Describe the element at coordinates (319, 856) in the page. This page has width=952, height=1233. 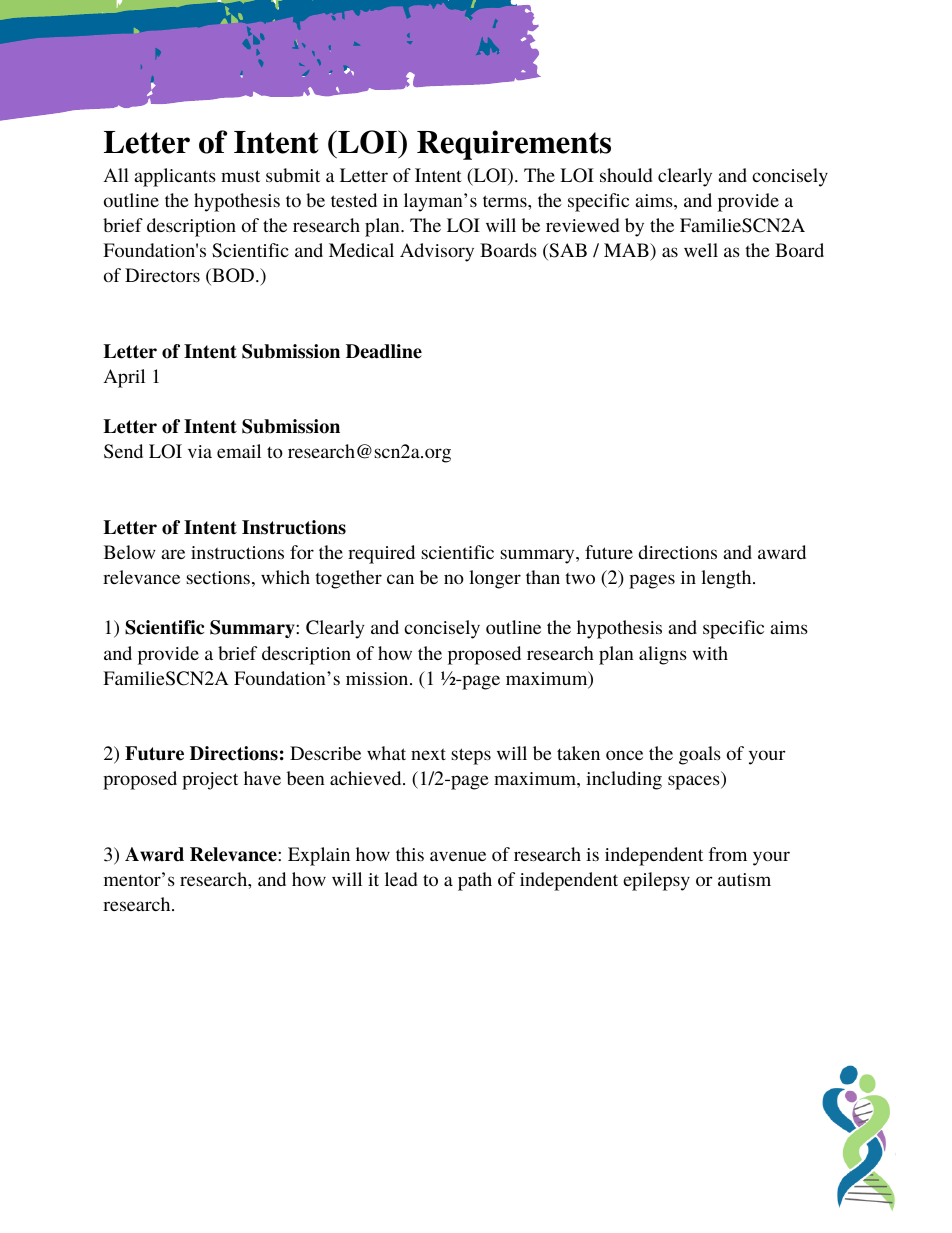
I see `Explain` at that location.
